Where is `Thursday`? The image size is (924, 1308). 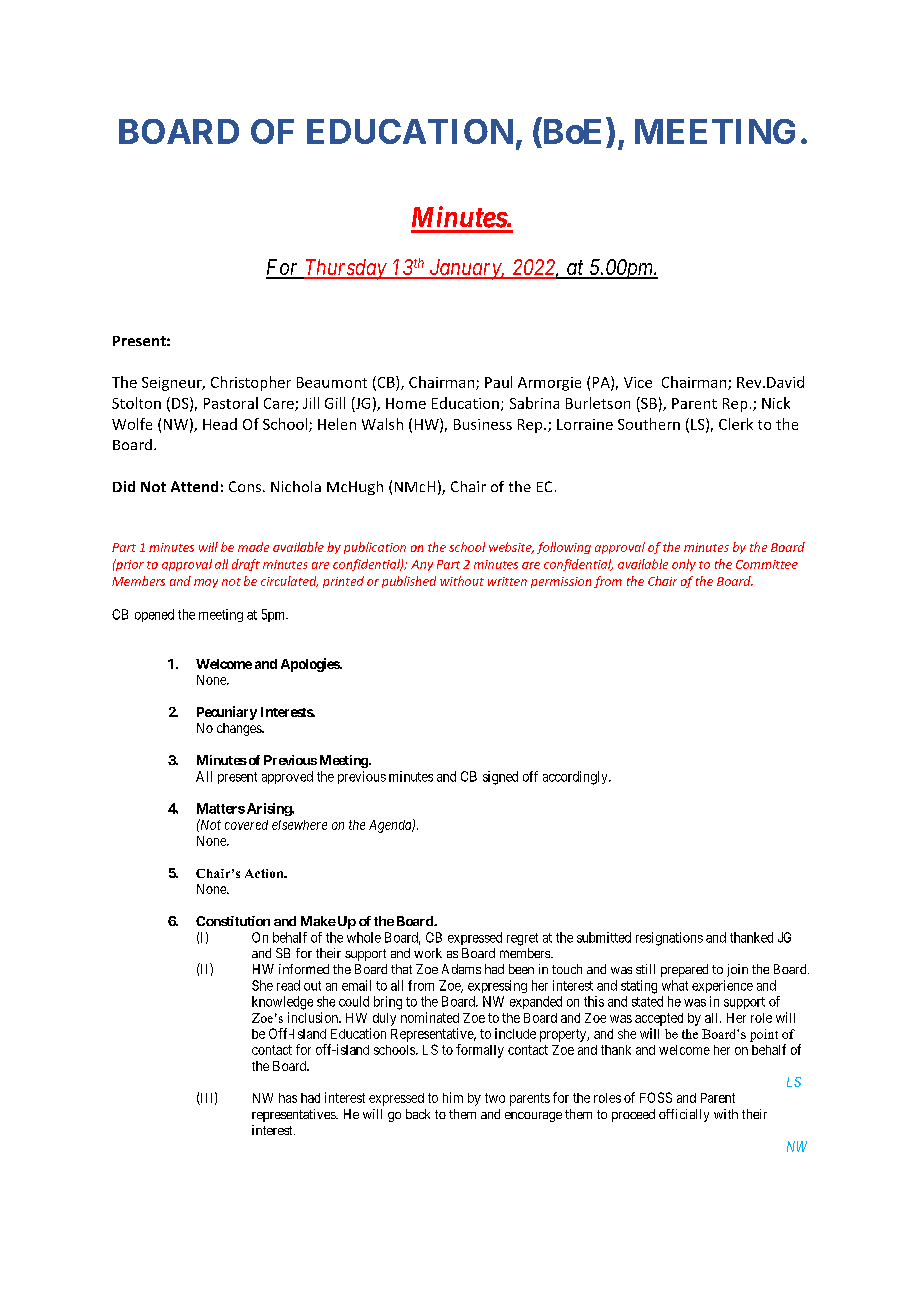 Thursday is located at coordinates (345, 269).
